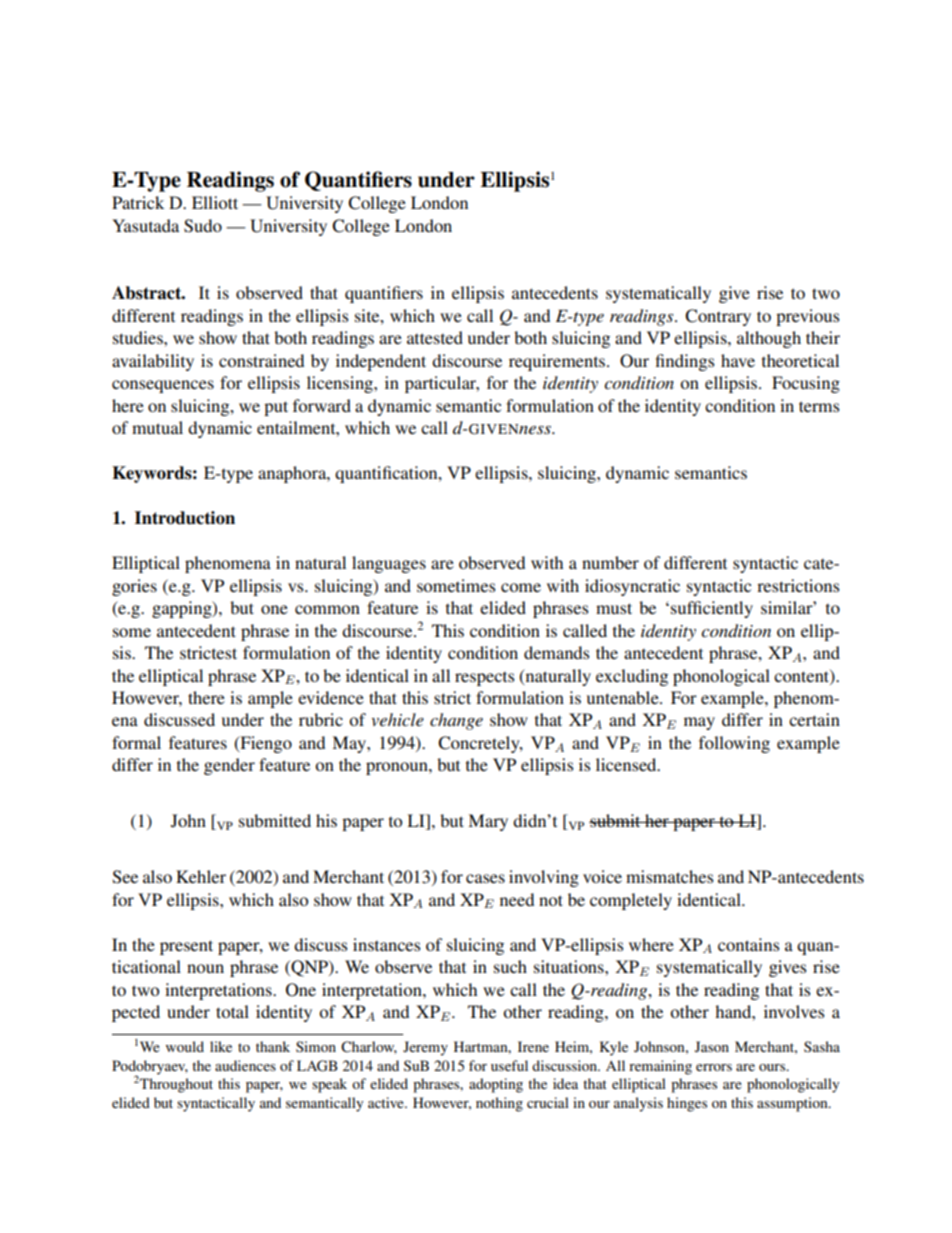 The image size is (952, 1233). Describe the element at coordinates (718, 317) in the document. I see `Contrary` at that location.
